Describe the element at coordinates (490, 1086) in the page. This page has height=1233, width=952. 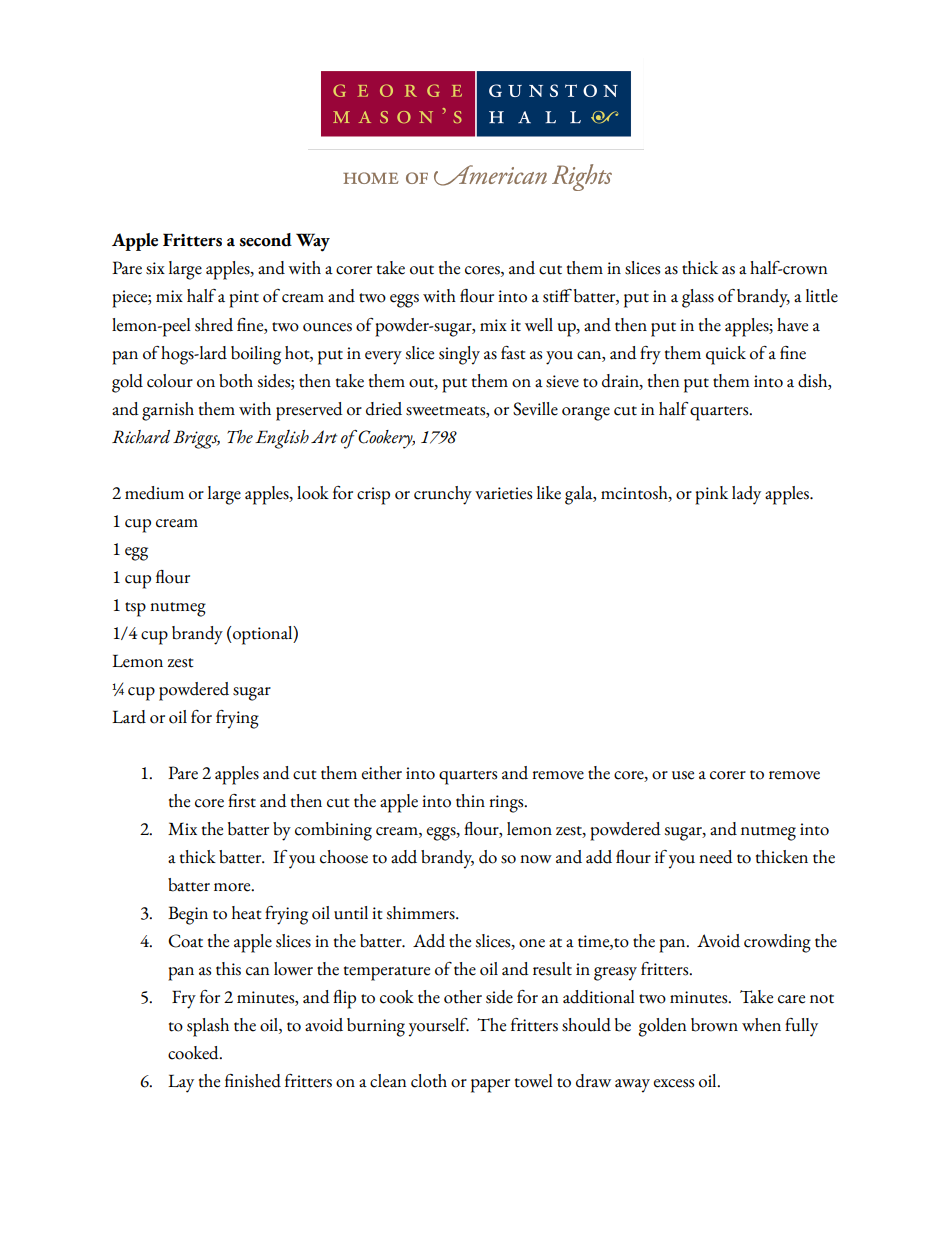
I see `paper` at that location.
